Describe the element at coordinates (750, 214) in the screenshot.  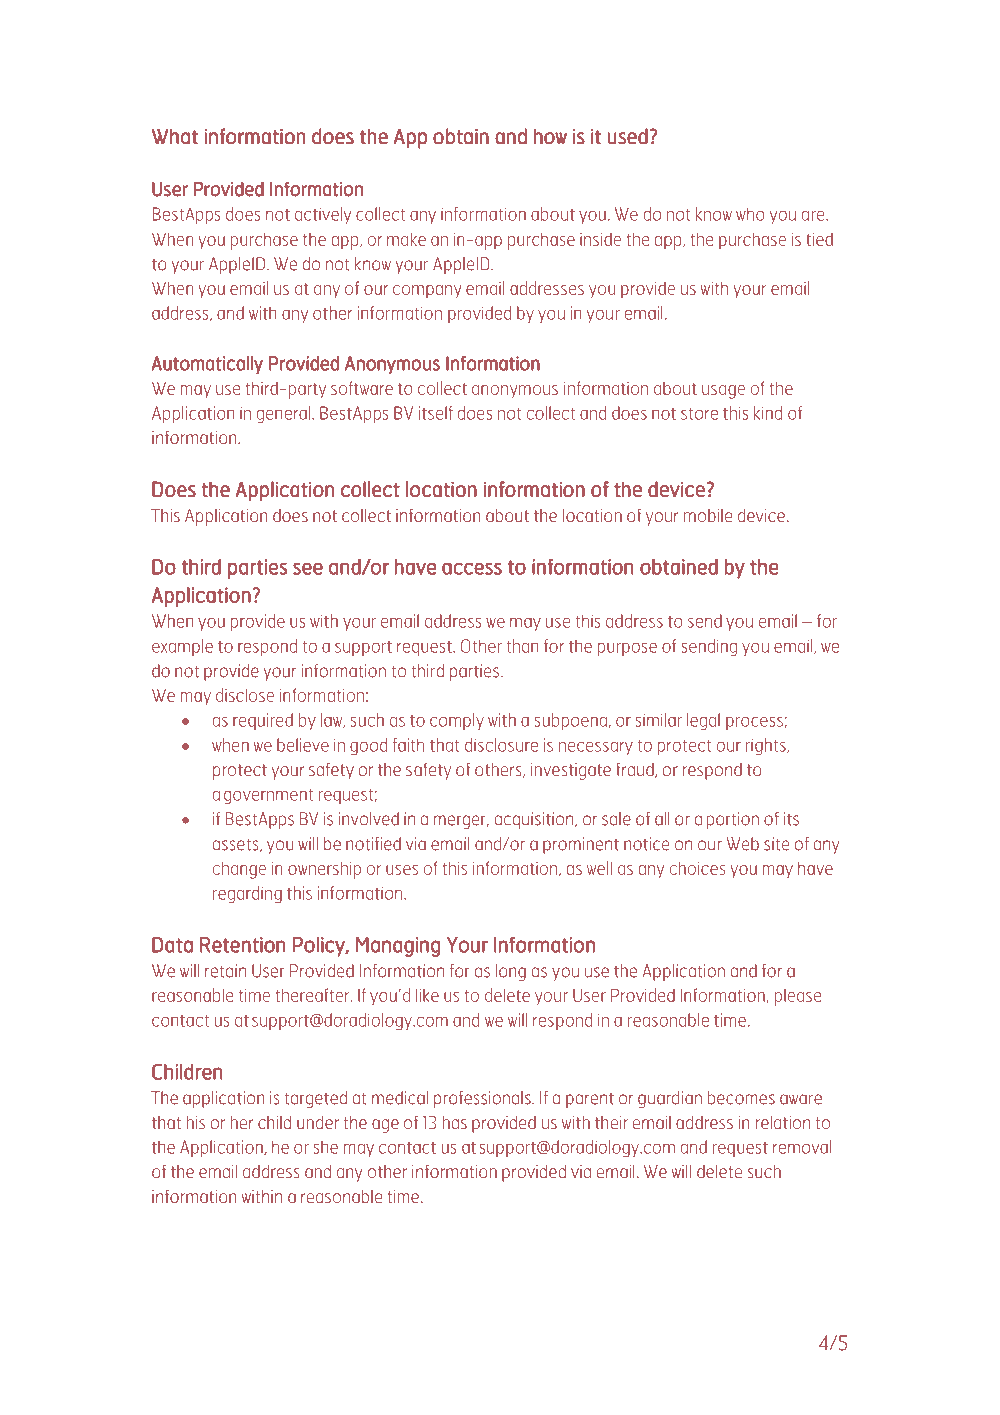
I see `who` at that location.
